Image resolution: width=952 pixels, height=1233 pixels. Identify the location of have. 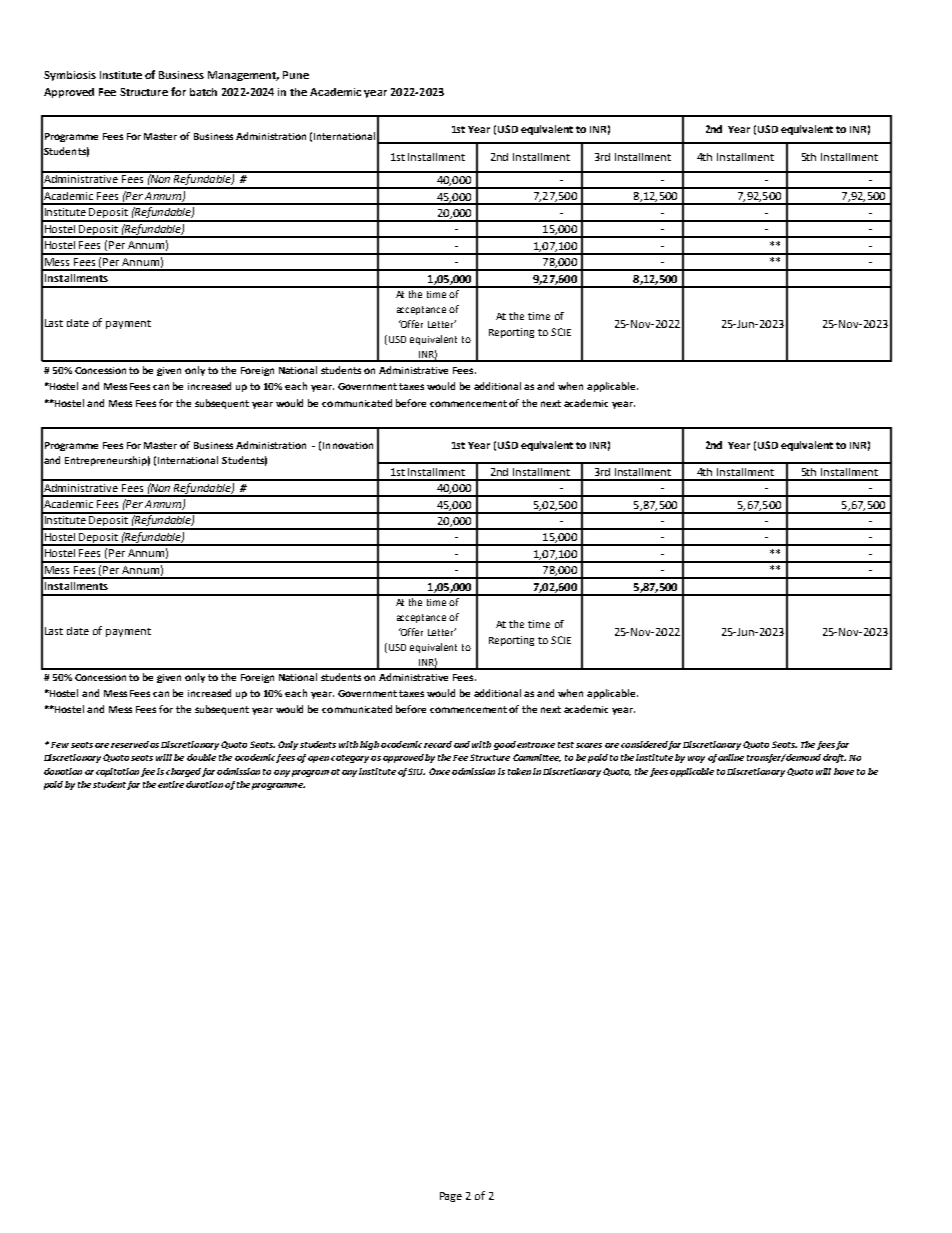
(844, 771).
